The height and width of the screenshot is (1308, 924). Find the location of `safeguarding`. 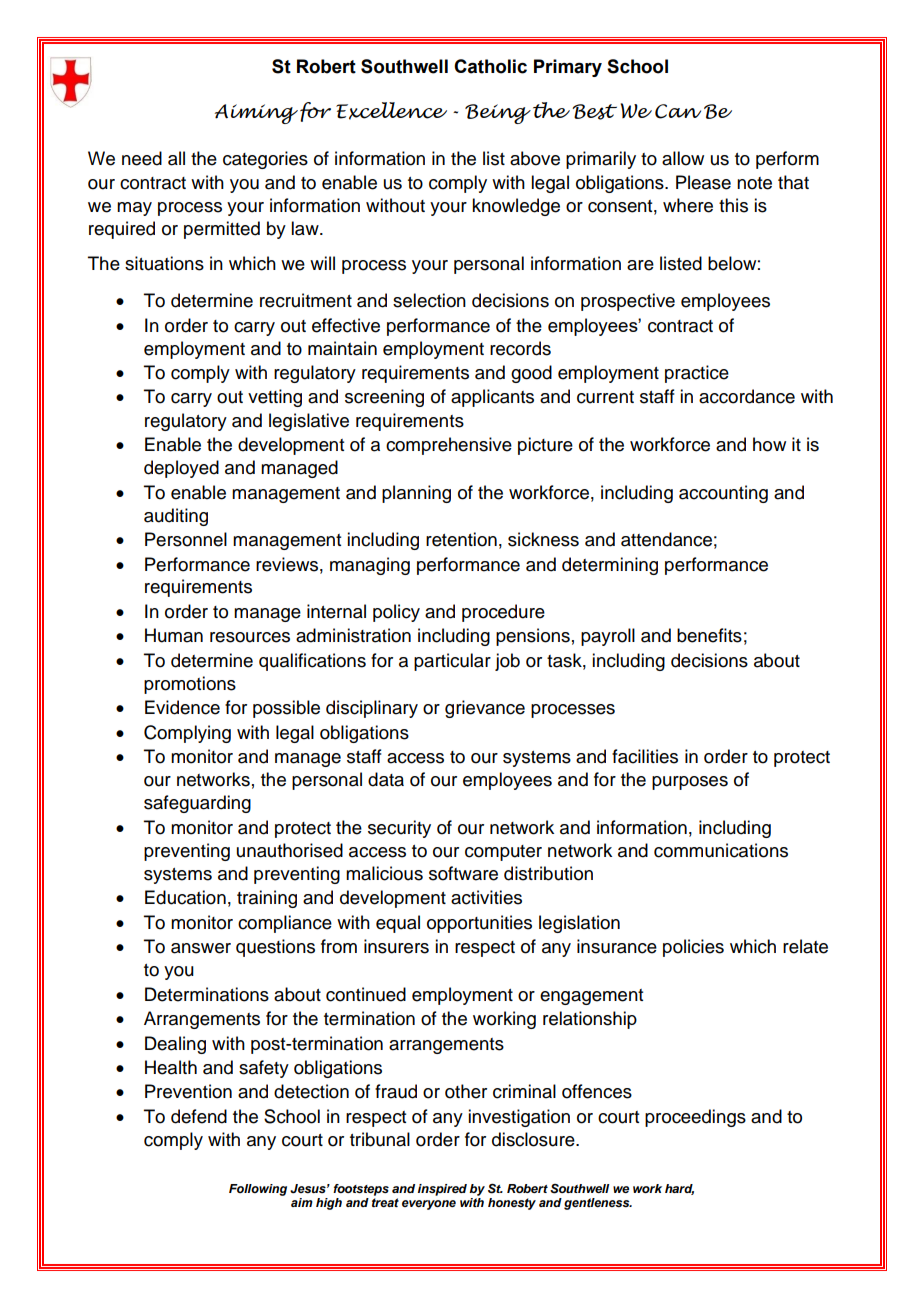

safeguarding is located at coordinates (197, 804).
